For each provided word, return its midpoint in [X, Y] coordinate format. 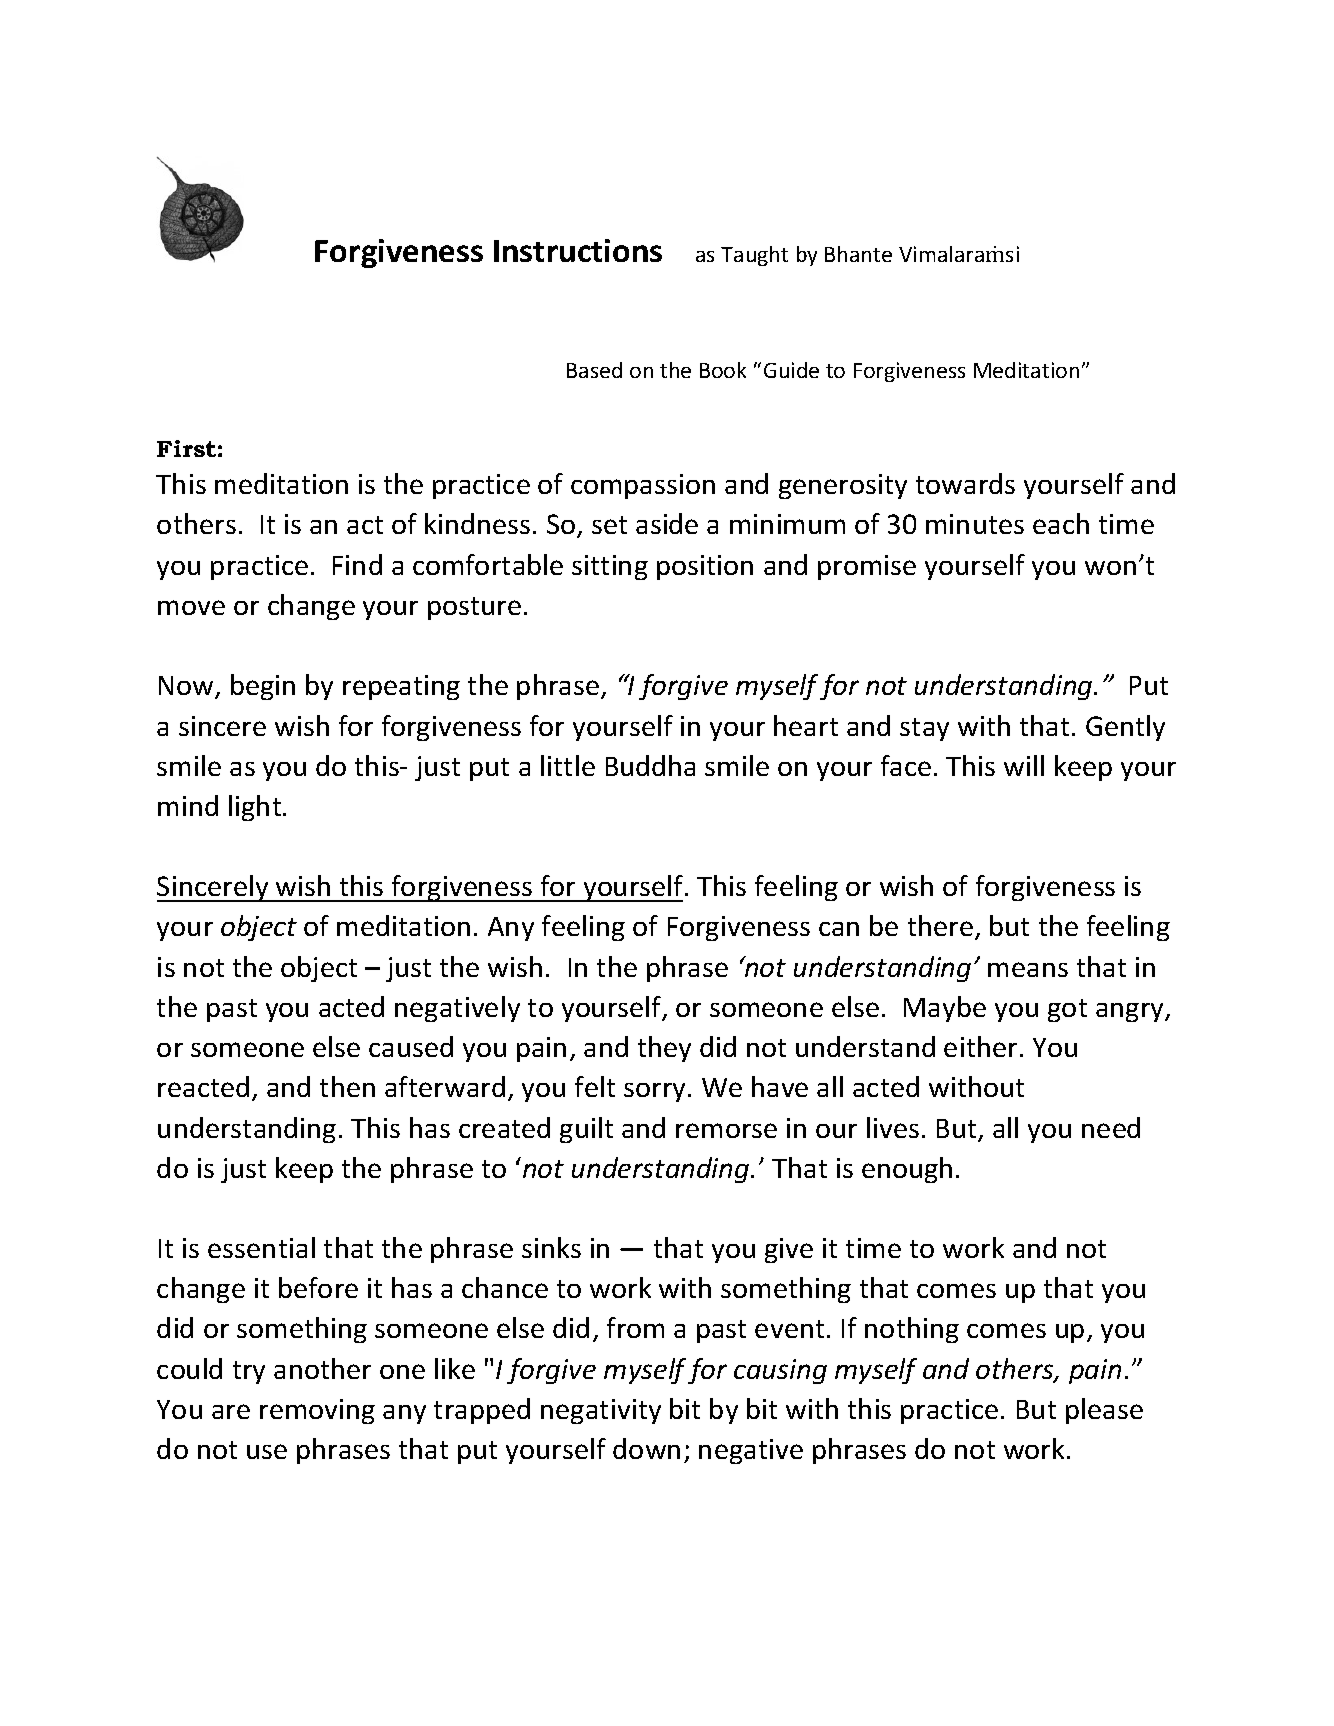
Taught [754, 256]
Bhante [858, 254]
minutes [975, 524]
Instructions [578, 250]
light [256, 808]
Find [357, 564]
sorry [654, 1092]
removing [317, 1411]
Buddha [650, 765]
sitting [610, 567]
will [1024, 765]
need [1111, 1127]
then [347, 1086]
